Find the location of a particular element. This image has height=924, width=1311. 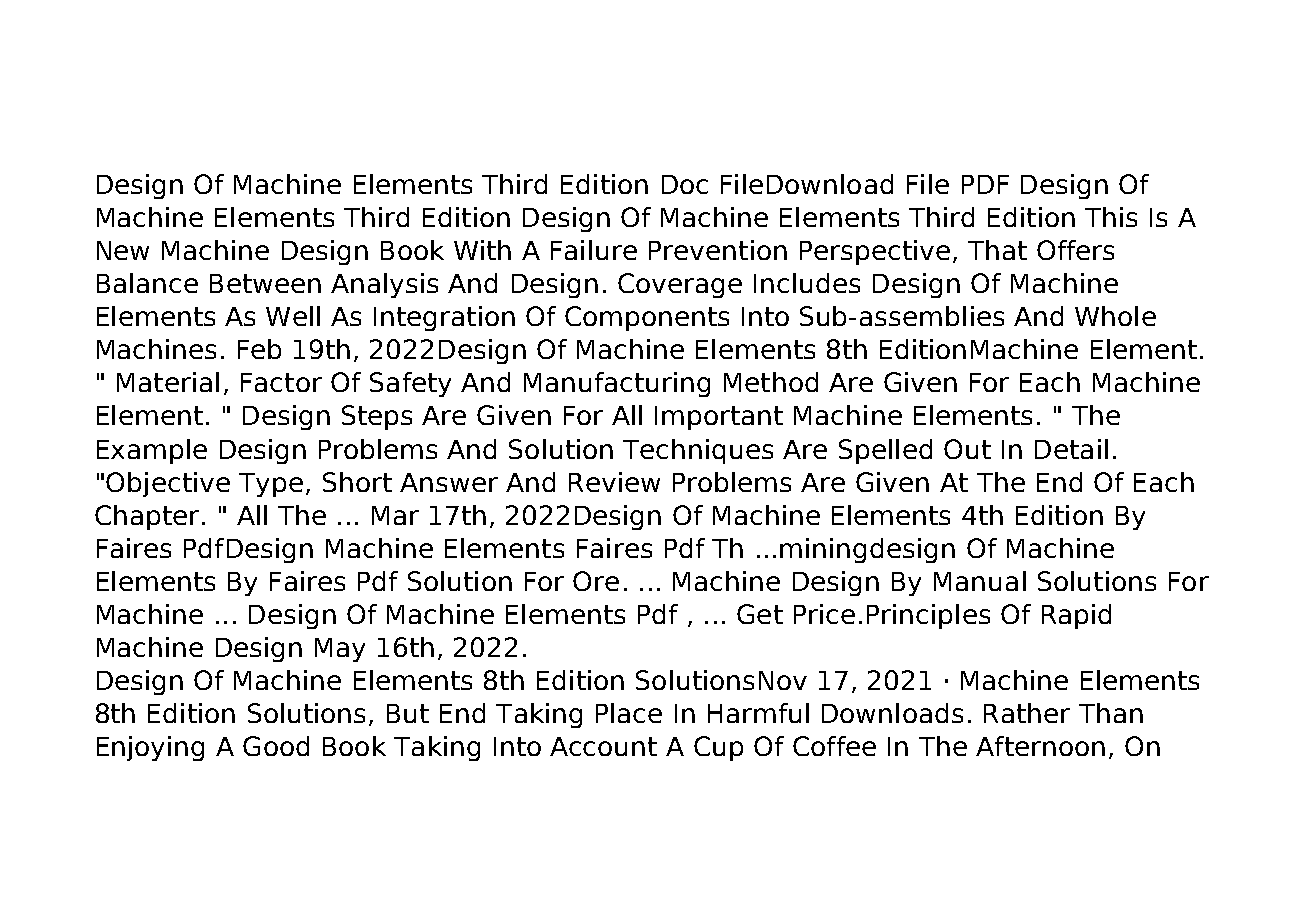

May is located at coordinates (340, 650).
